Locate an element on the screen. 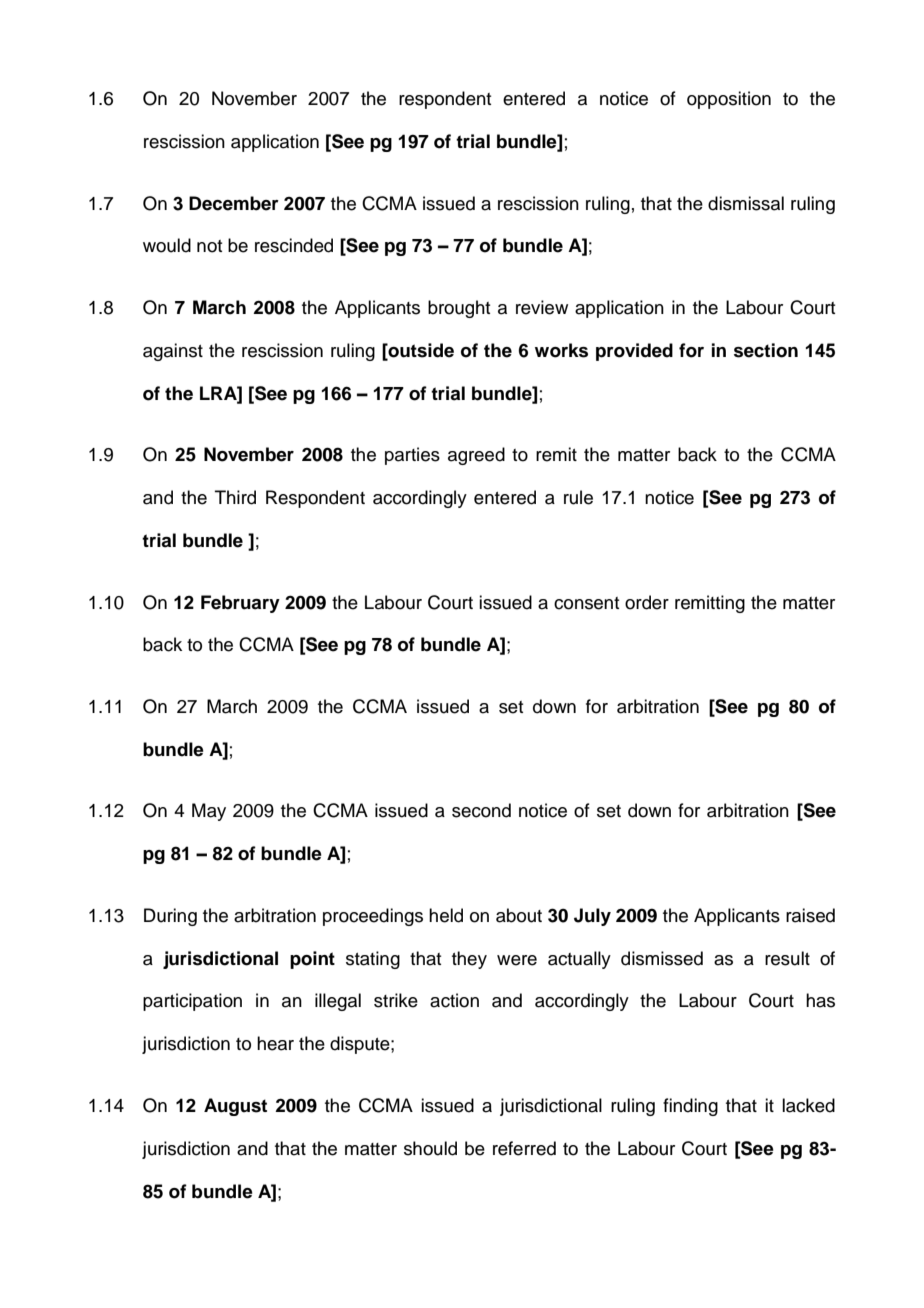  February is located at coordinates (240, 604).
